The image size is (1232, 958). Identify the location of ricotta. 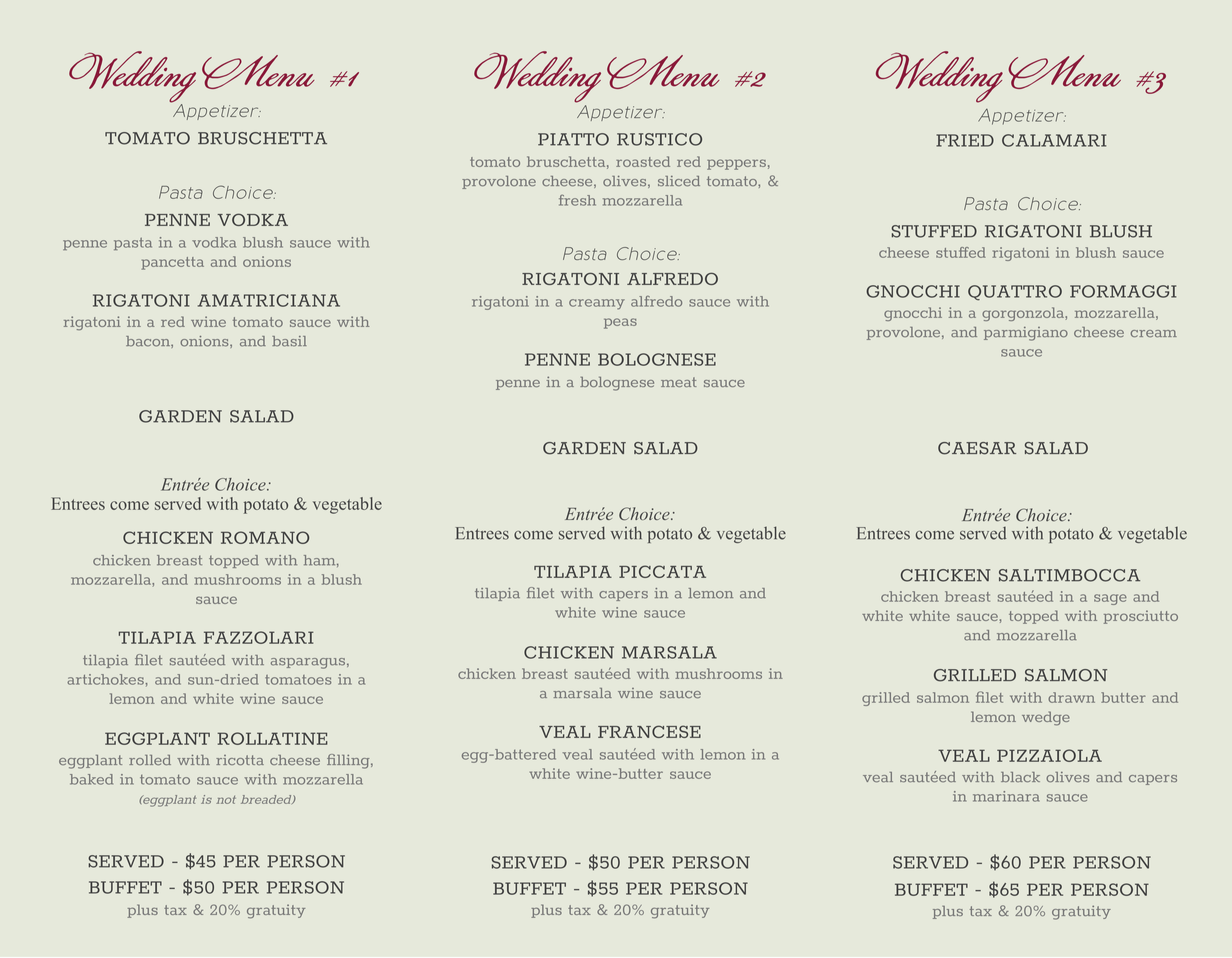
(240, 760).
